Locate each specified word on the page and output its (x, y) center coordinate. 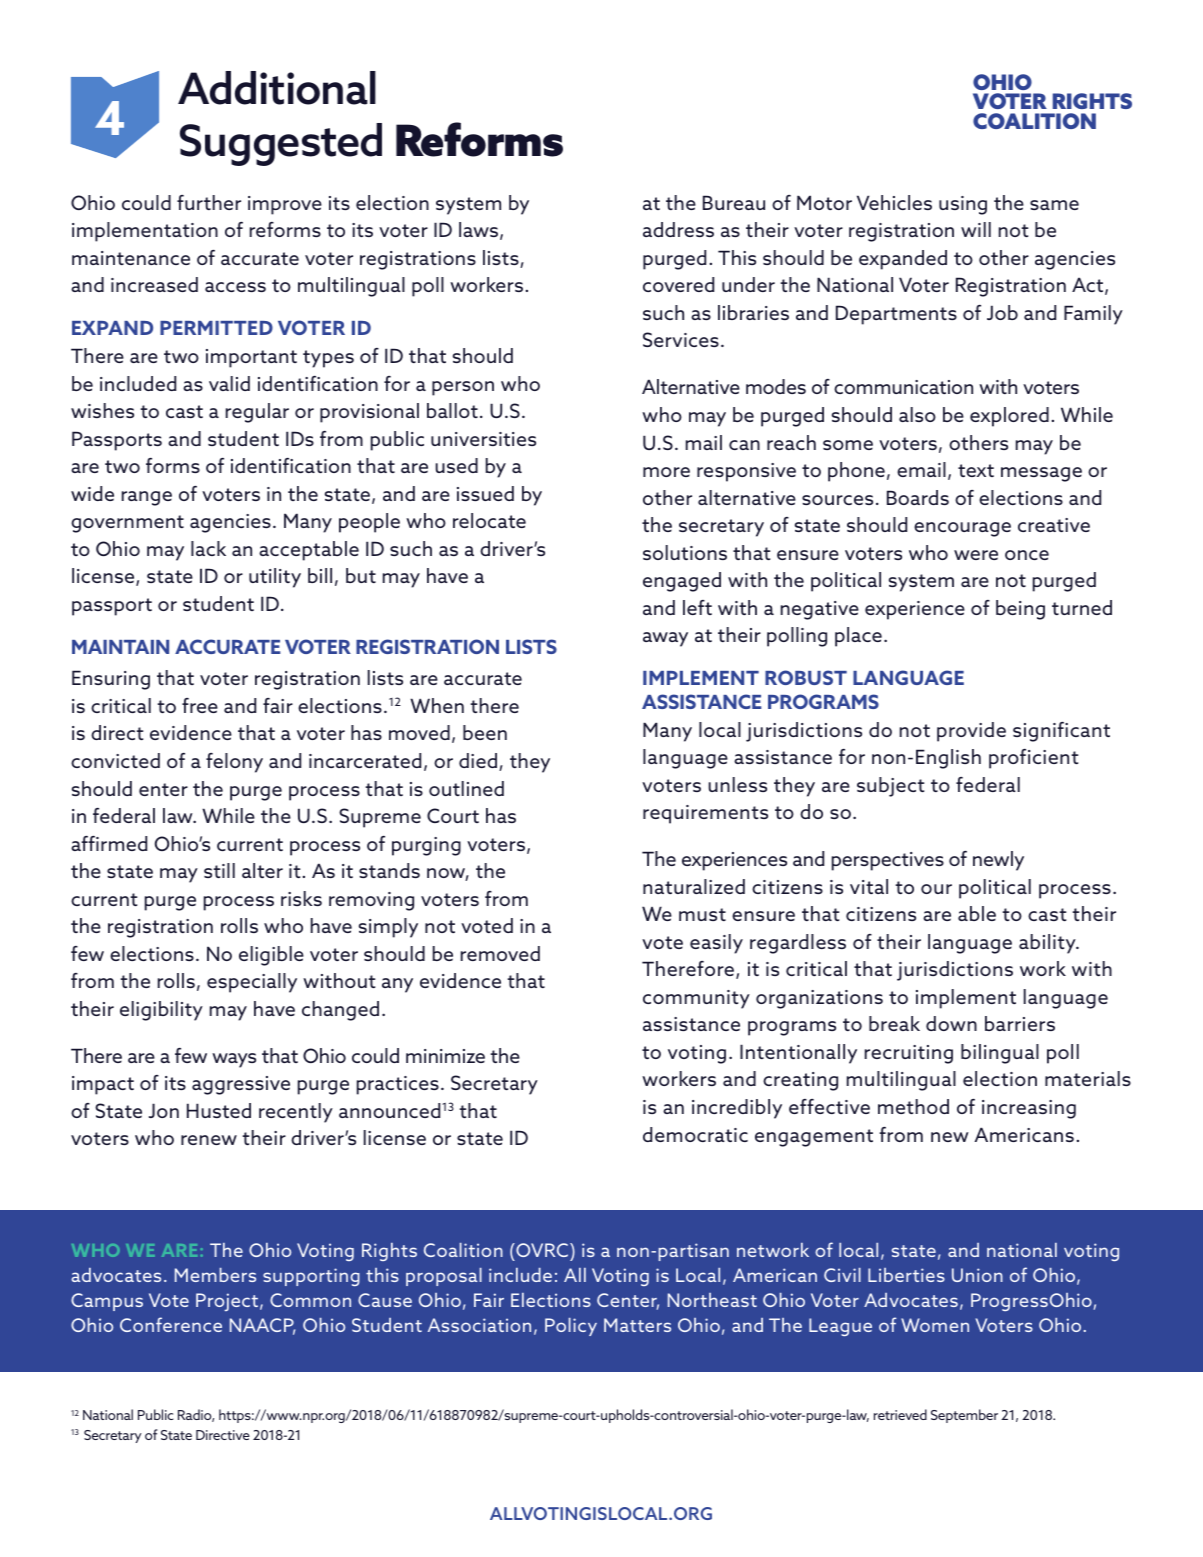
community (696, 999)
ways (234, 1060)
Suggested (281, 144)
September (964, 1416)
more (666, 472)
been (485, 732)
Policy (571, 1327)
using (963, 205)
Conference (171, 1324)
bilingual (1000, 1054)
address (678, 229)
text (976, 470)
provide (971, 732)
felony (234, 763)
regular (257, 413)
